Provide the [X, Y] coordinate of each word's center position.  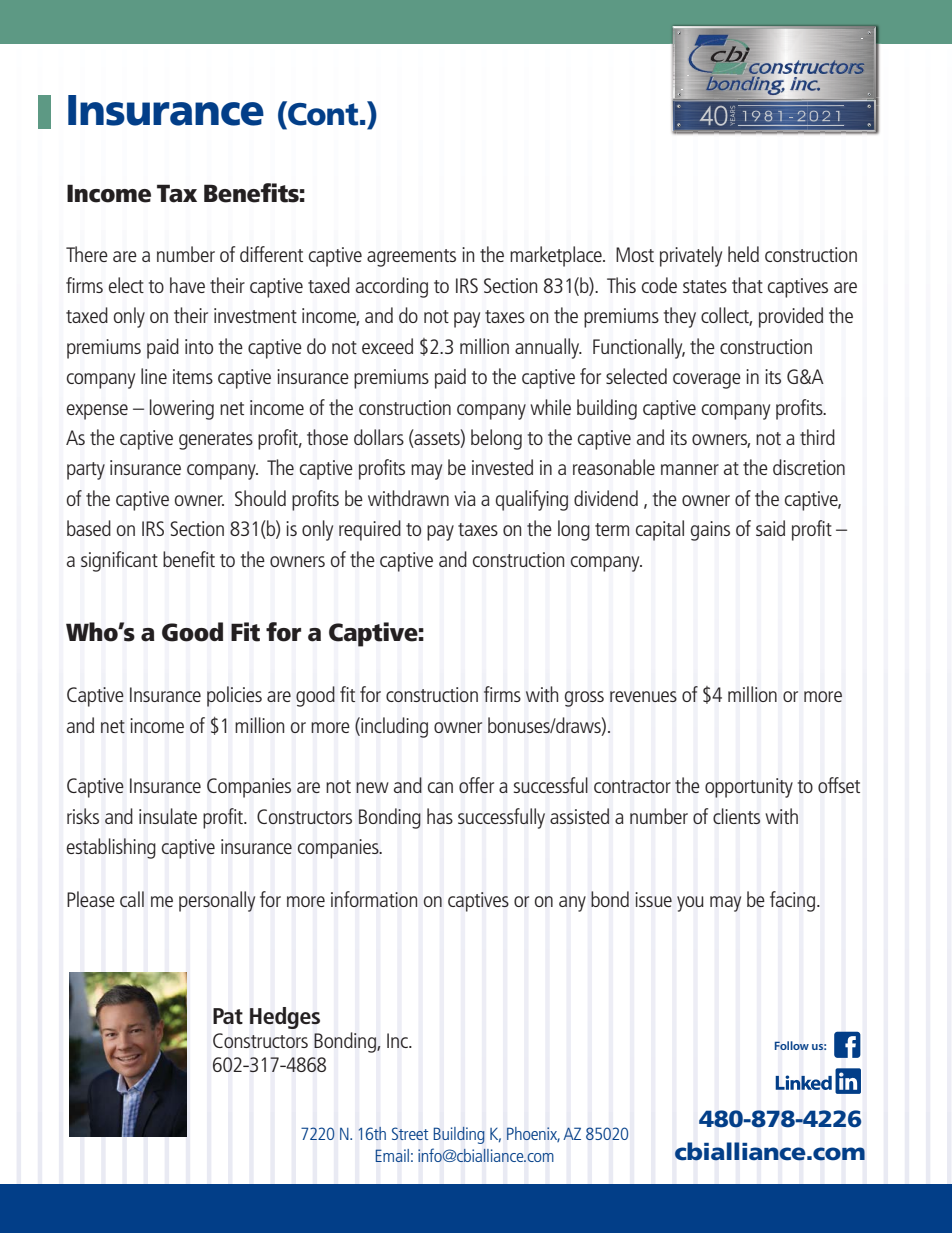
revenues [643, 696]
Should [260, 498]
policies [234, 696]
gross [584, 699]
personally [217, 901]
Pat [228, 1016]
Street [410, 1133]
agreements [411, 258]
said [770, 528]
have [187, 285]
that [747, 285]
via [465, 498]
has [440, 816]
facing [792, 901]
